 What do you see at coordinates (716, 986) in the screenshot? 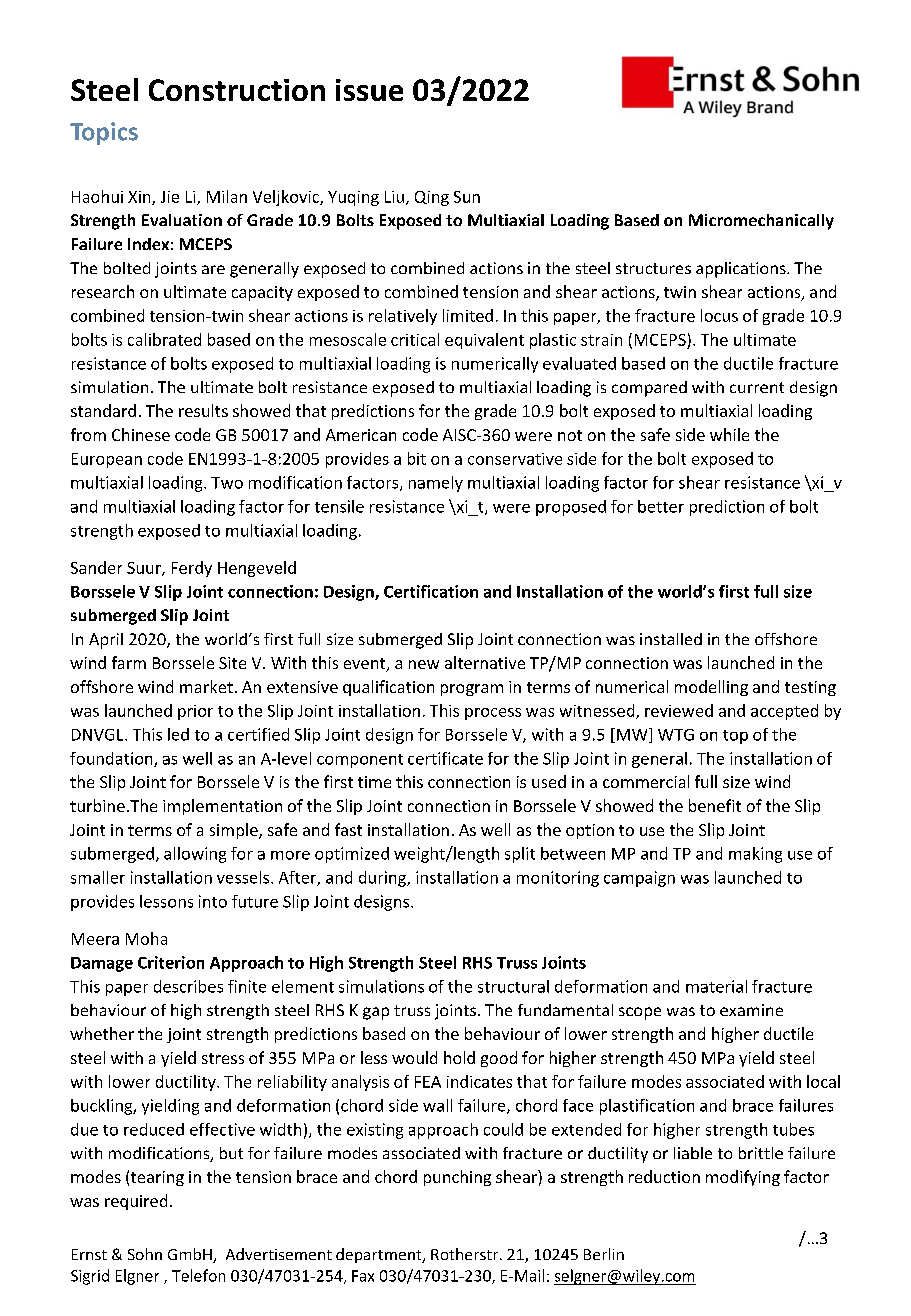
I see `material` at bounding box center [716, 986].
